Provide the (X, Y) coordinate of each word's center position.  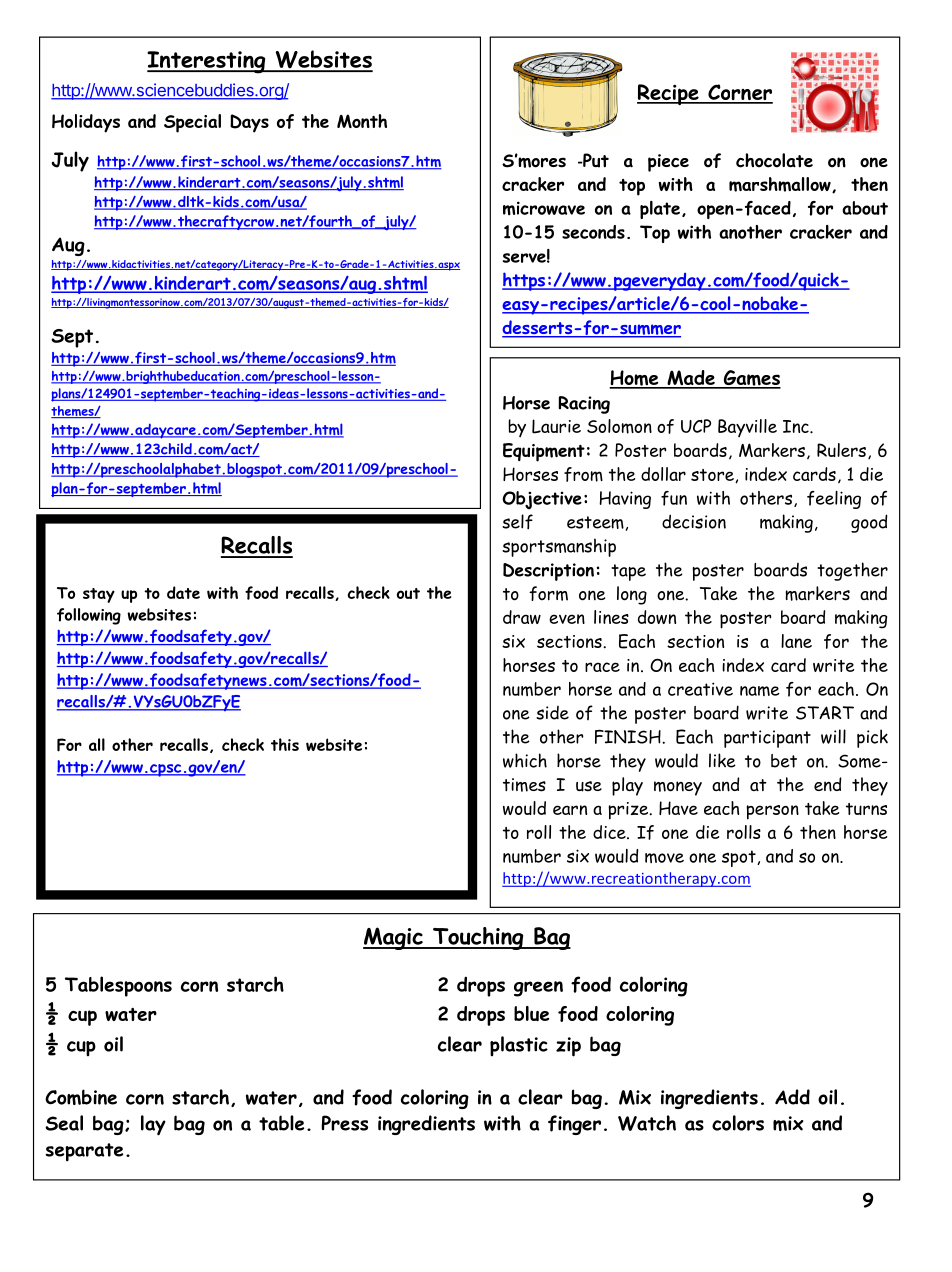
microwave (544, 208)
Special (192, 123)
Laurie (556, 426)
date (183, 592)
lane (796, 641)
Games (751, 379)
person (772, 812)
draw (522, 617)
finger (574, 1125)
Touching (478, 938)
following (89, 616)
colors (738, 1123)
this (285, 744)
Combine (81, 1097)
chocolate (774, 160)
